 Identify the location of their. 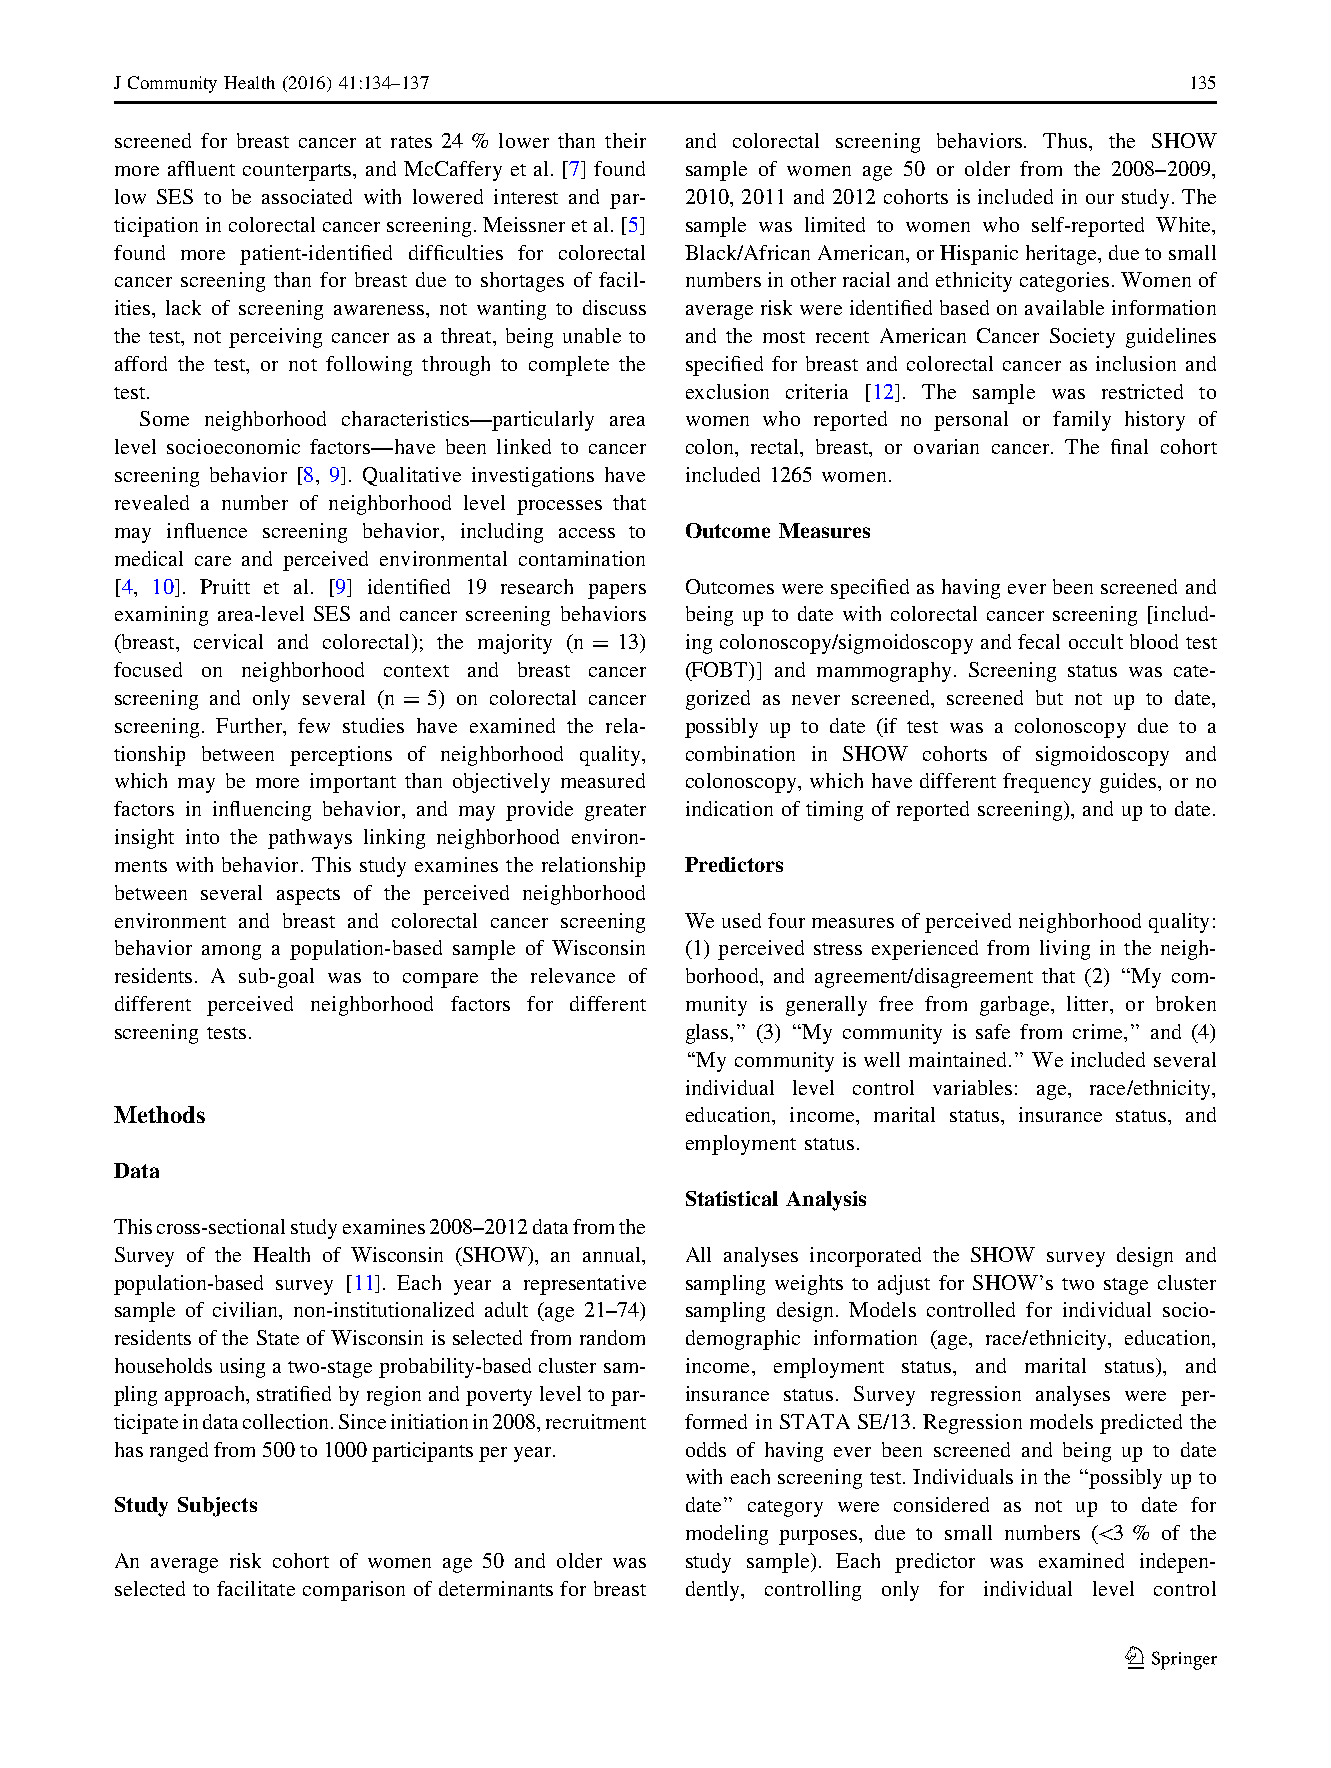
(625, 140).
